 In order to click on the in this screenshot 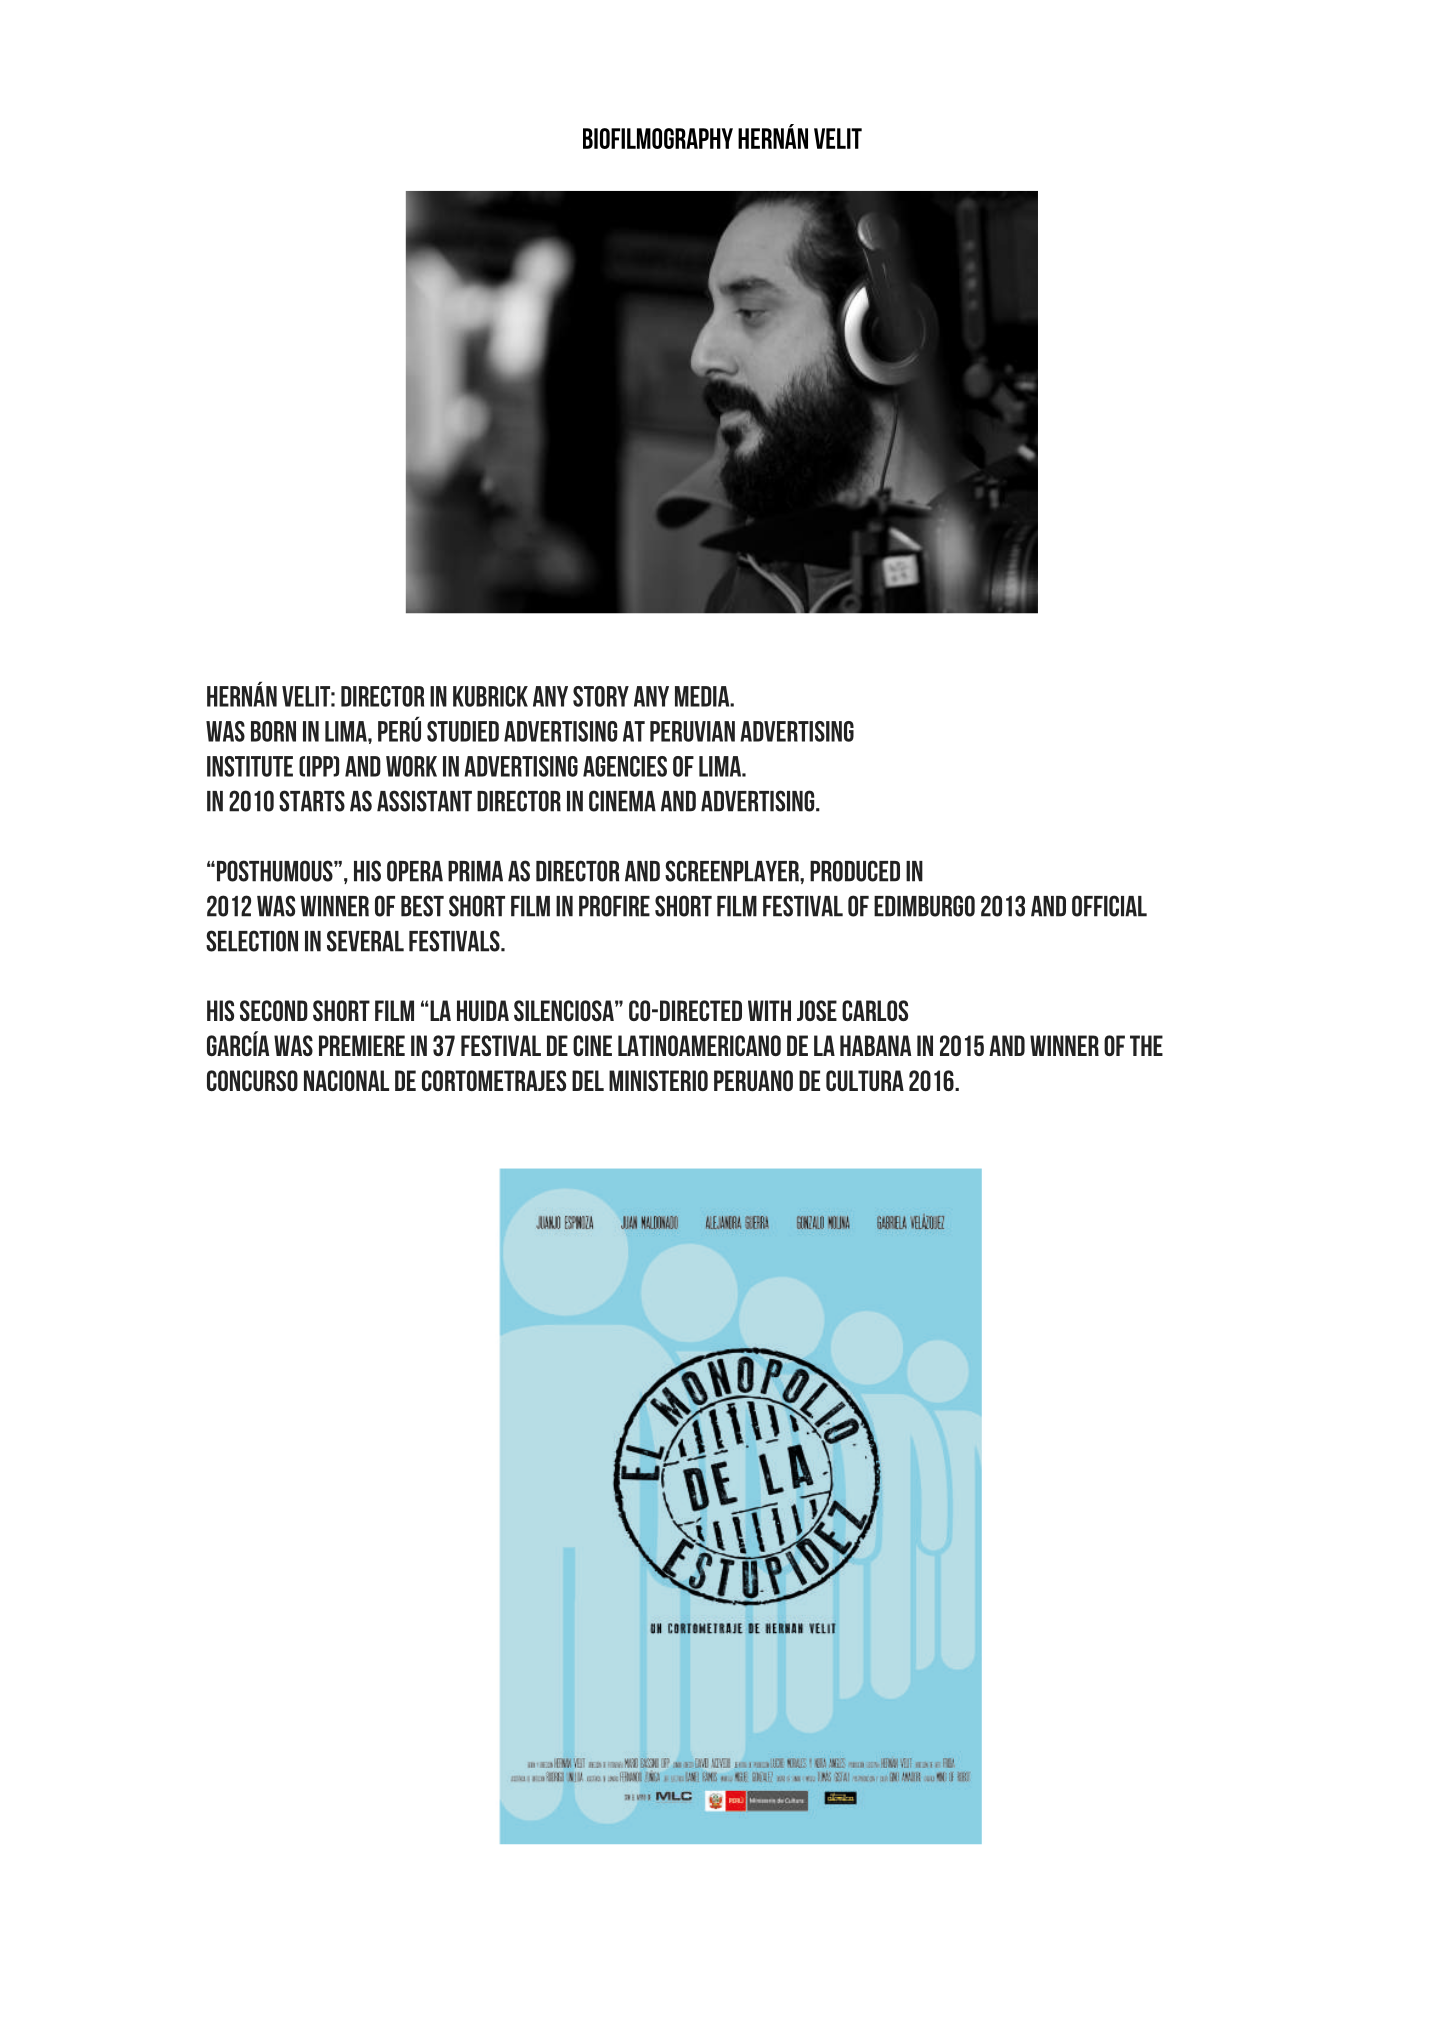, I will do `click(1146, 1045)`.
